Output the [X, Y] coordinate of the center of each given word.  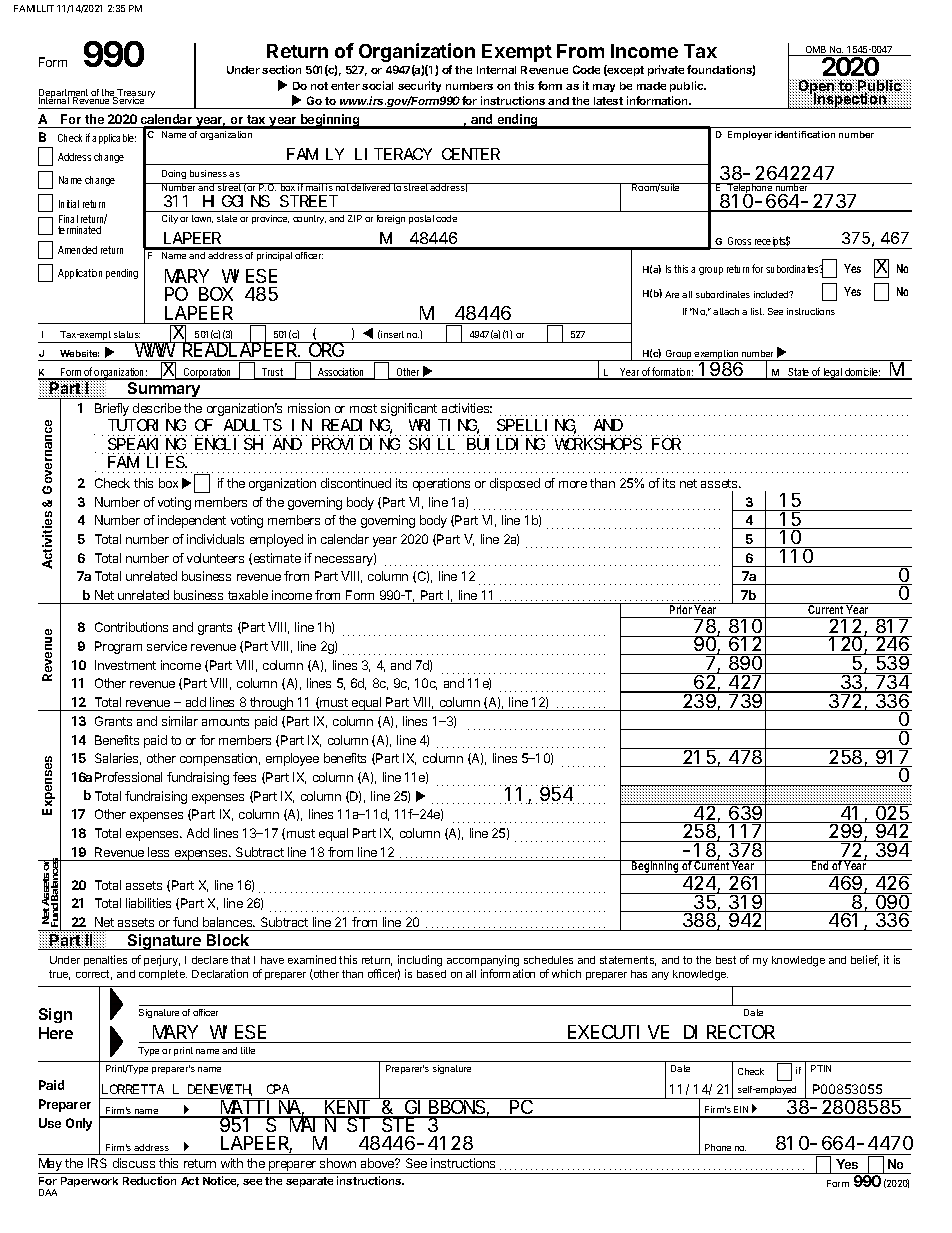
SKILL [432, 444]
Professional [128, 777]
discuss [134, 1163]
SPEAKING [147, 444]
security [419, 86]
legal [833, 374]
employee [292, 759]
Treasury [135, 95]
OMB [816, 51]
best [726, 960]
